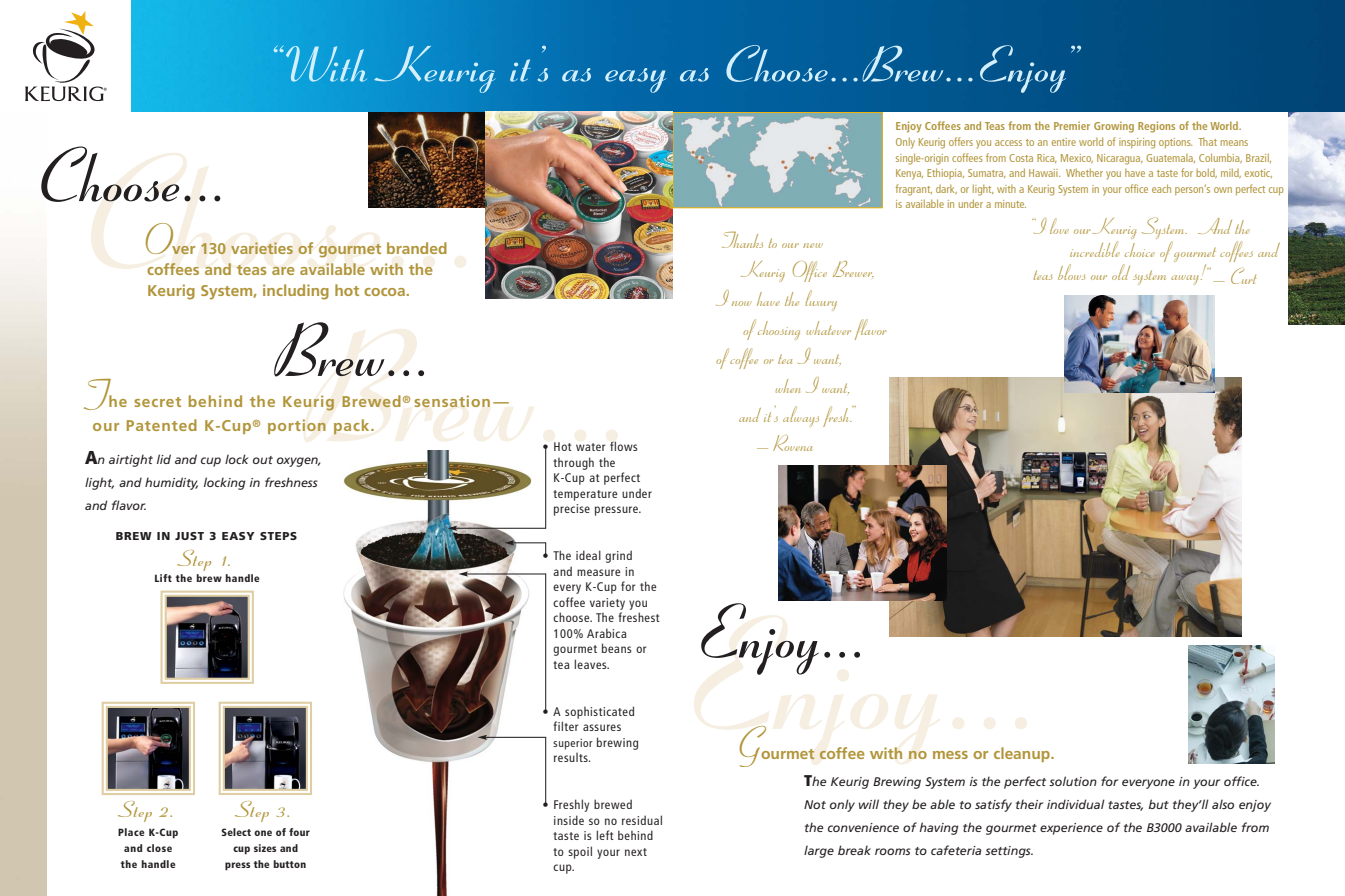  I want to click on Kenya, so click(909, 174).
